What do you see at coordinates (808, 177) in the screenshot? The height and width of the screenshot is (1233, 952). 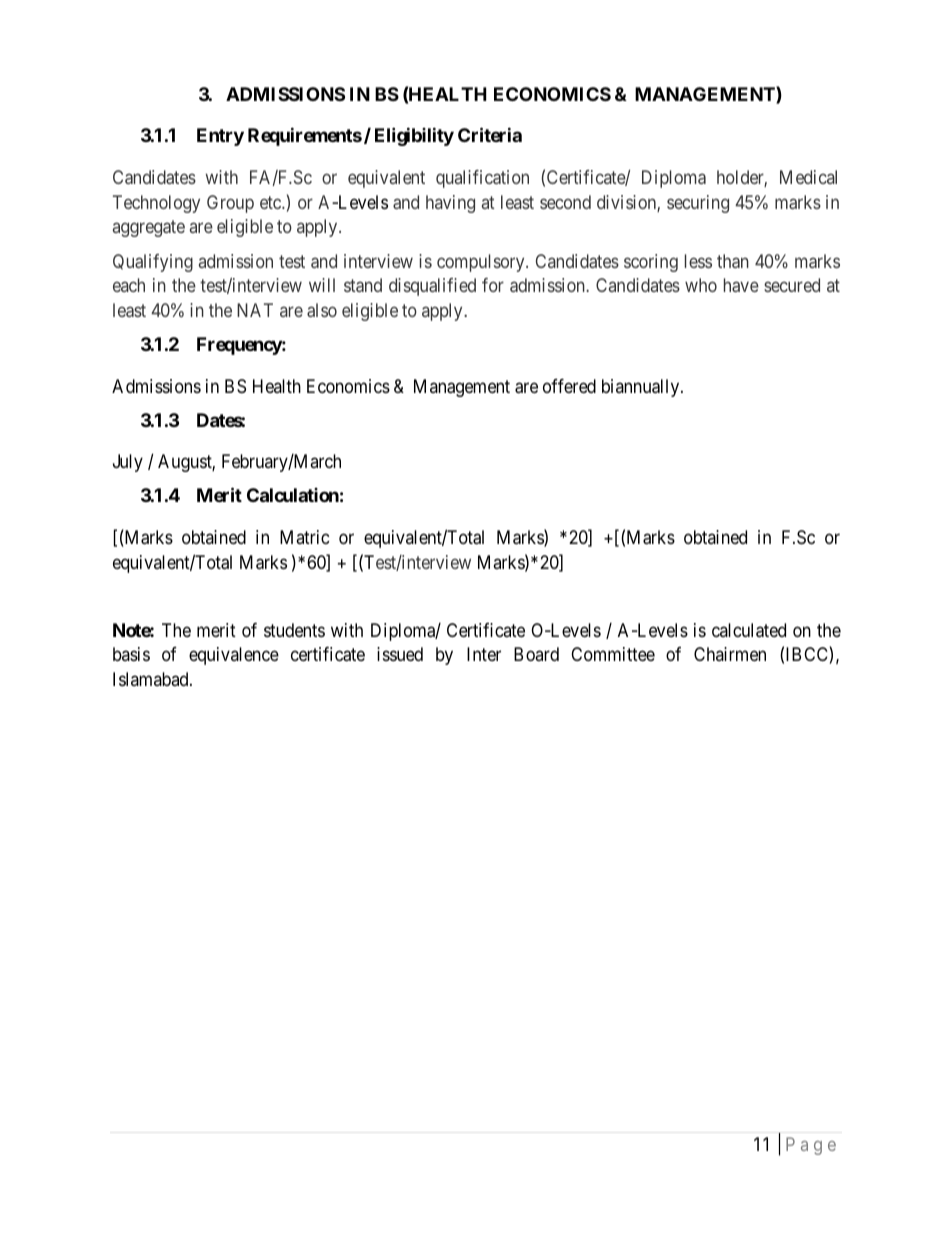 I see `Medical` at bounding box center [808, 177].
